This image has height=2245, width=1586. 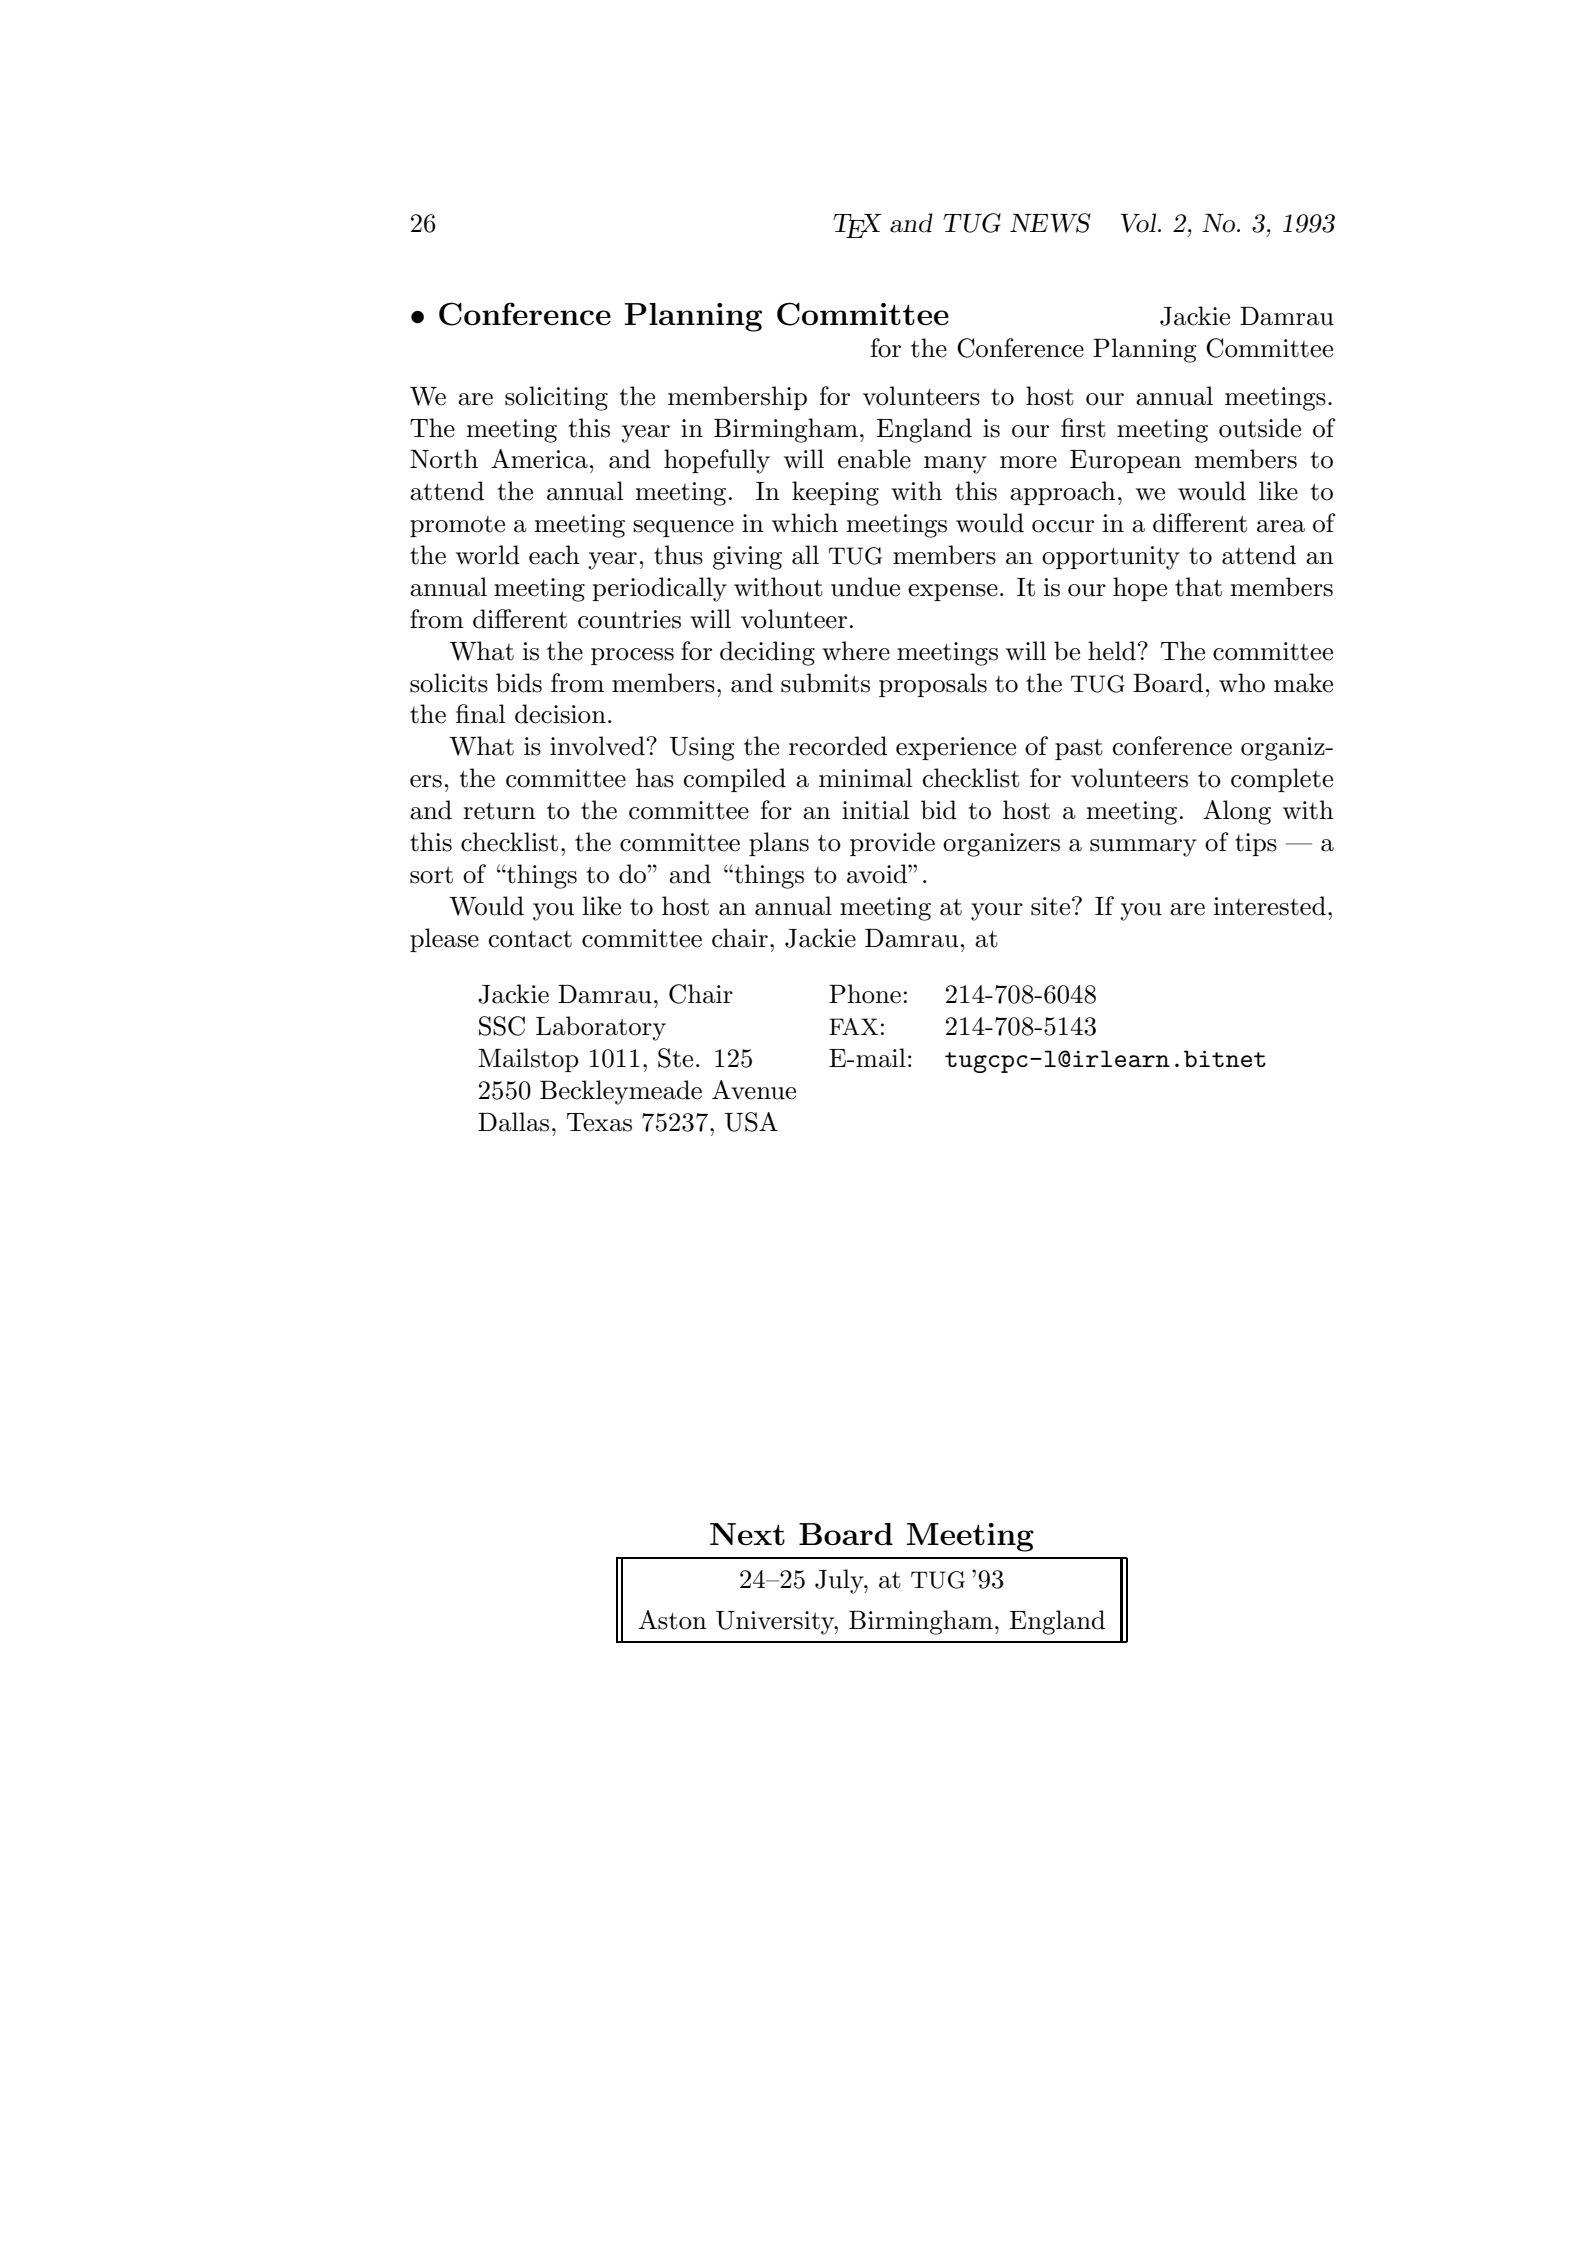 I want to click on Phone, so click(x=865, y=994).
